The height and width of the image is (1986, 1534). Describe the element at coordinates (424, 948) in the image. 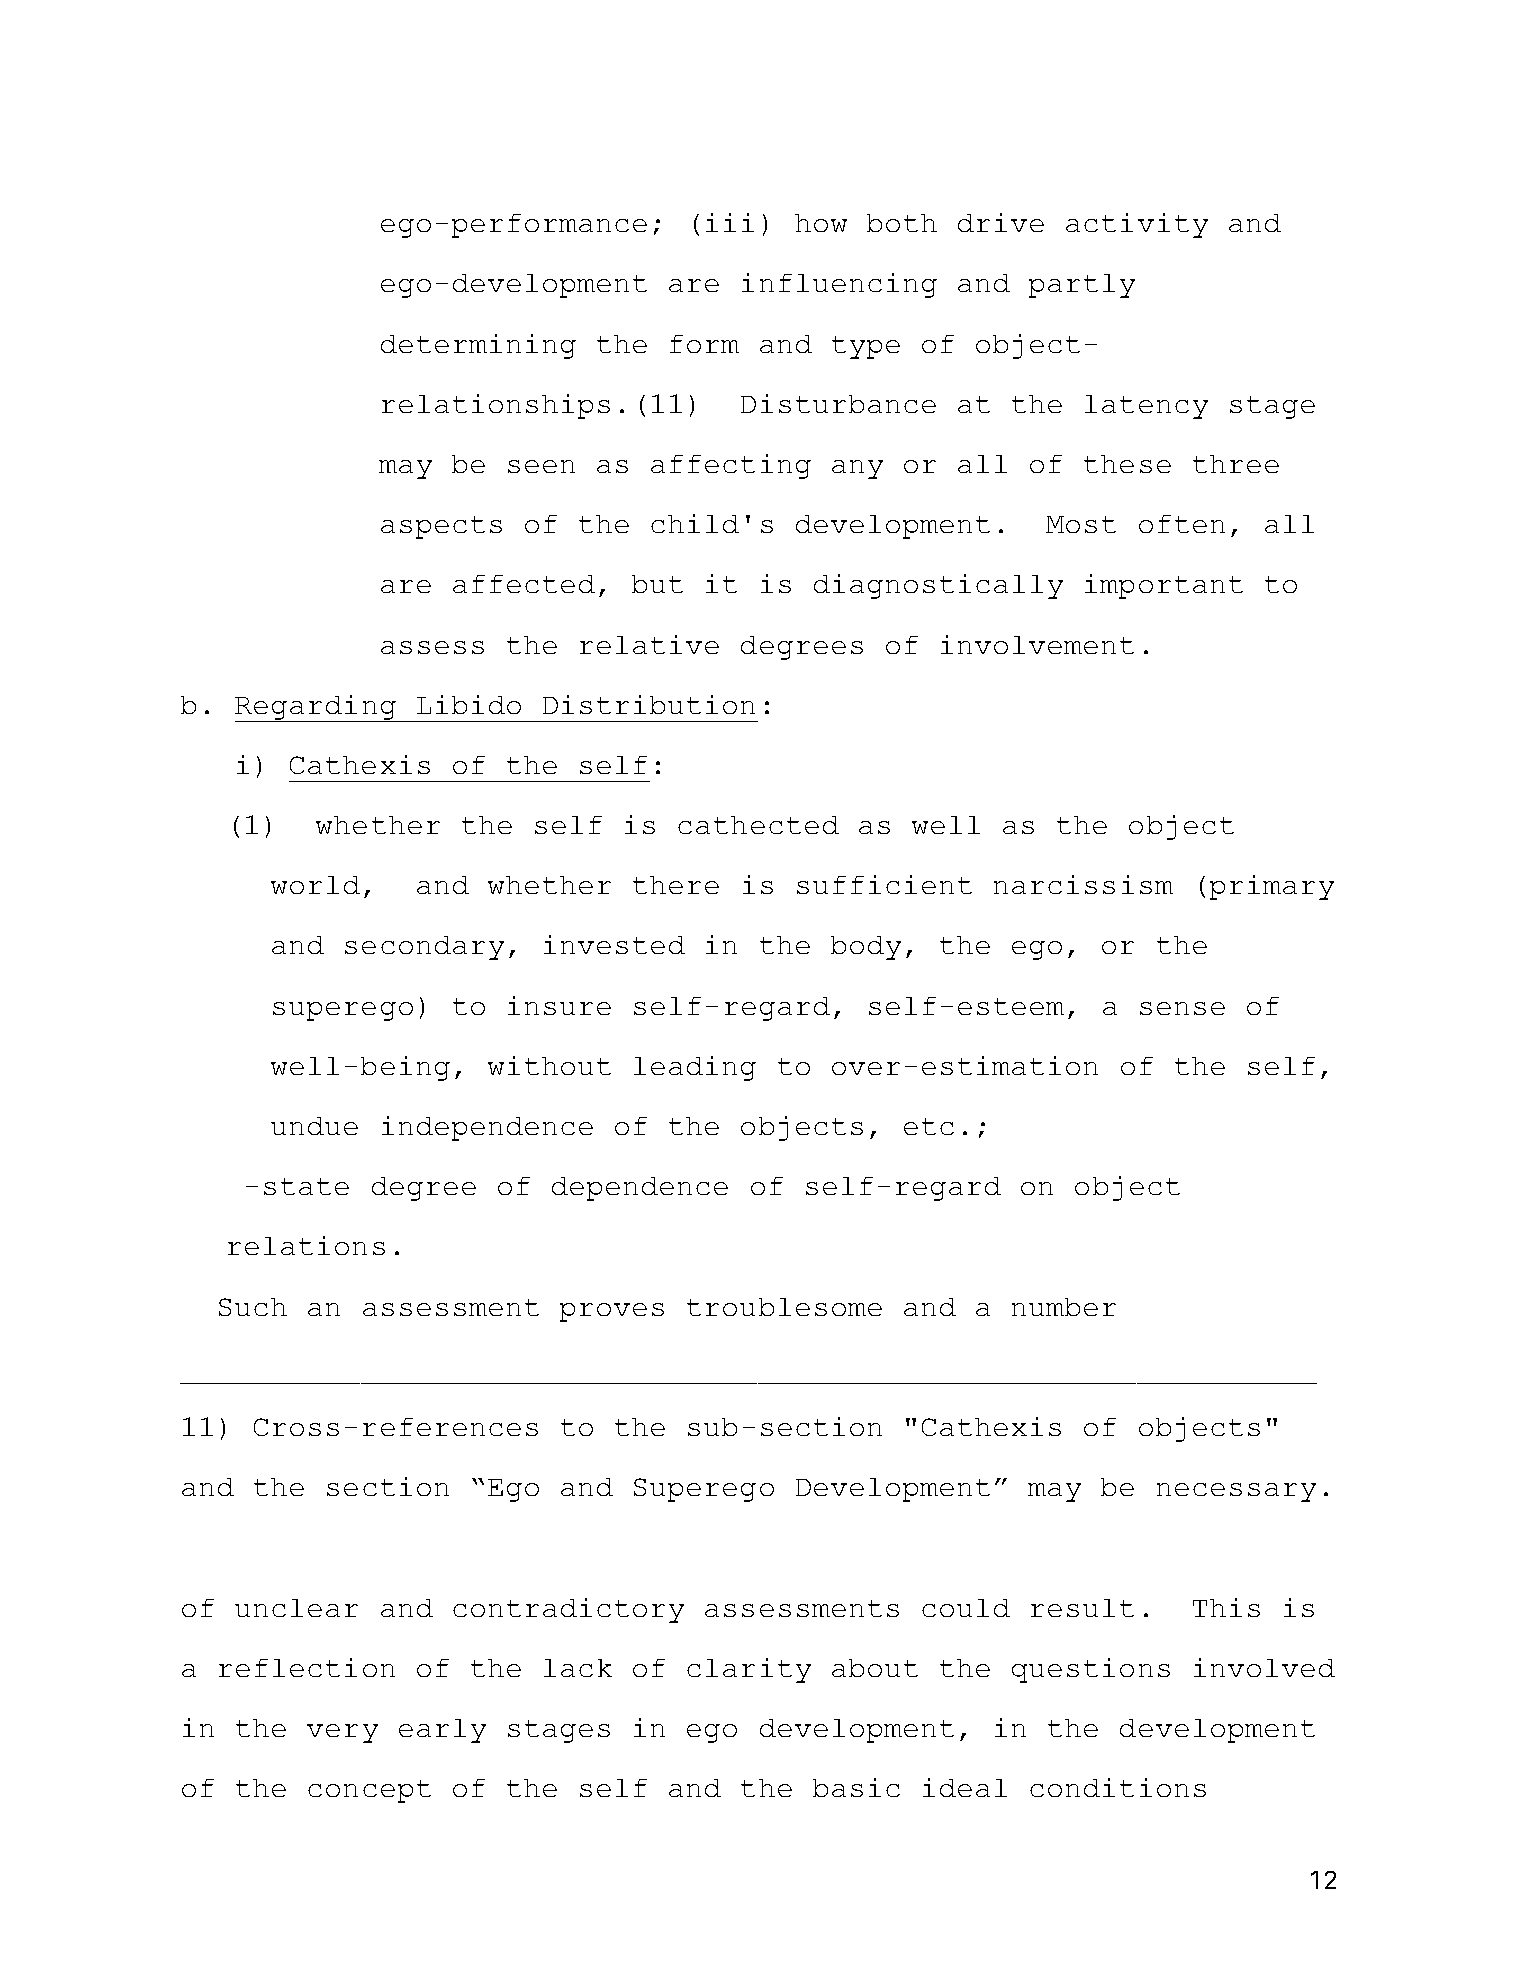

I see `secondary` at that location.
